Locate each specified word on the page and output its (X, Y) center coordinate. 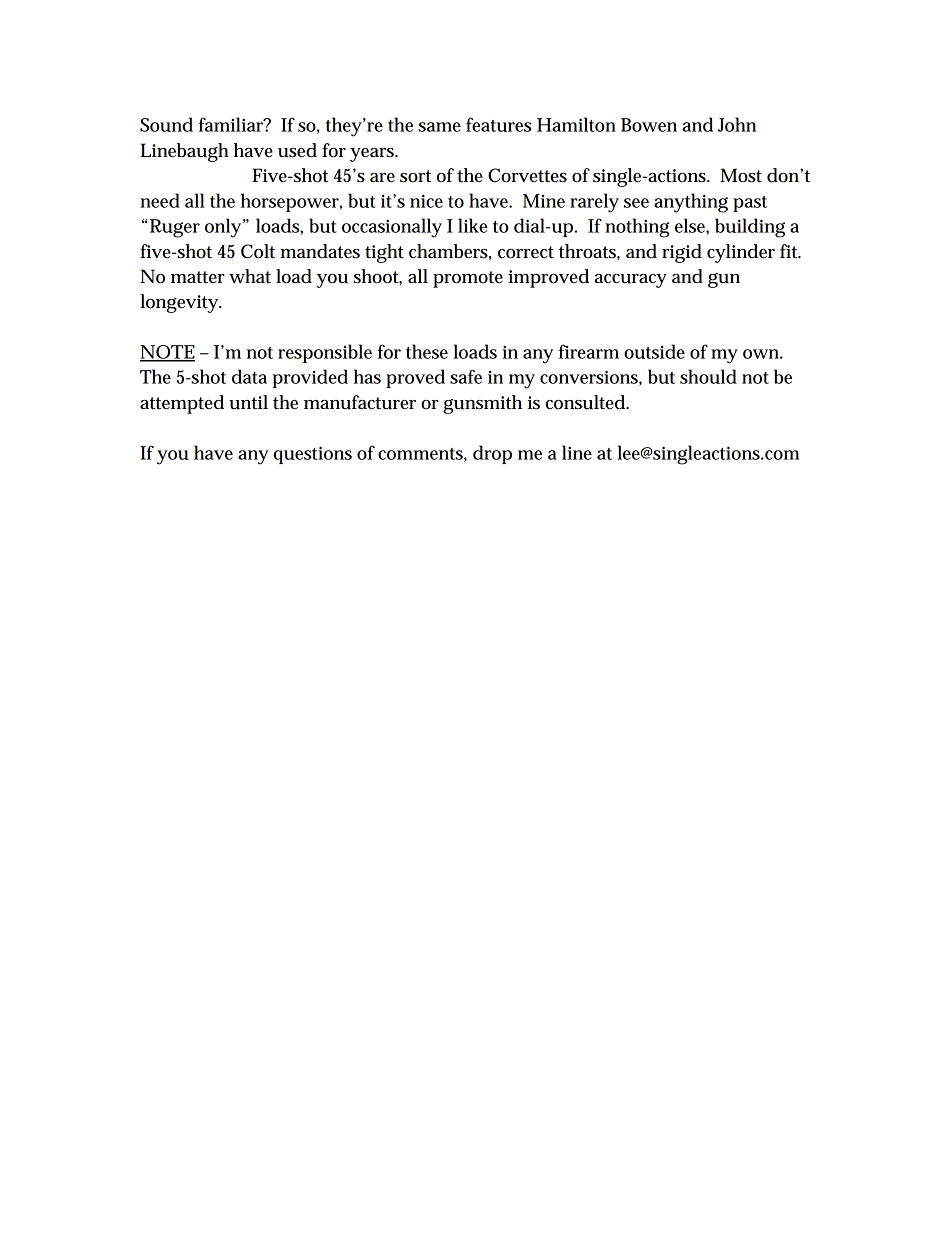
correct (526, 252)
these (427, 351)
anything (691, 203)
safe (466, 376)
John (737, 124)
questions (313, 455)
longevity (180, 303)
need (160, 200)
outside (654, 351)
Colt (258, 251)
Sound (166, 124)
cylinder (741, 253)
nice (426, 201)
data (249, 376)
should (708, 376)
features (498, 124)
